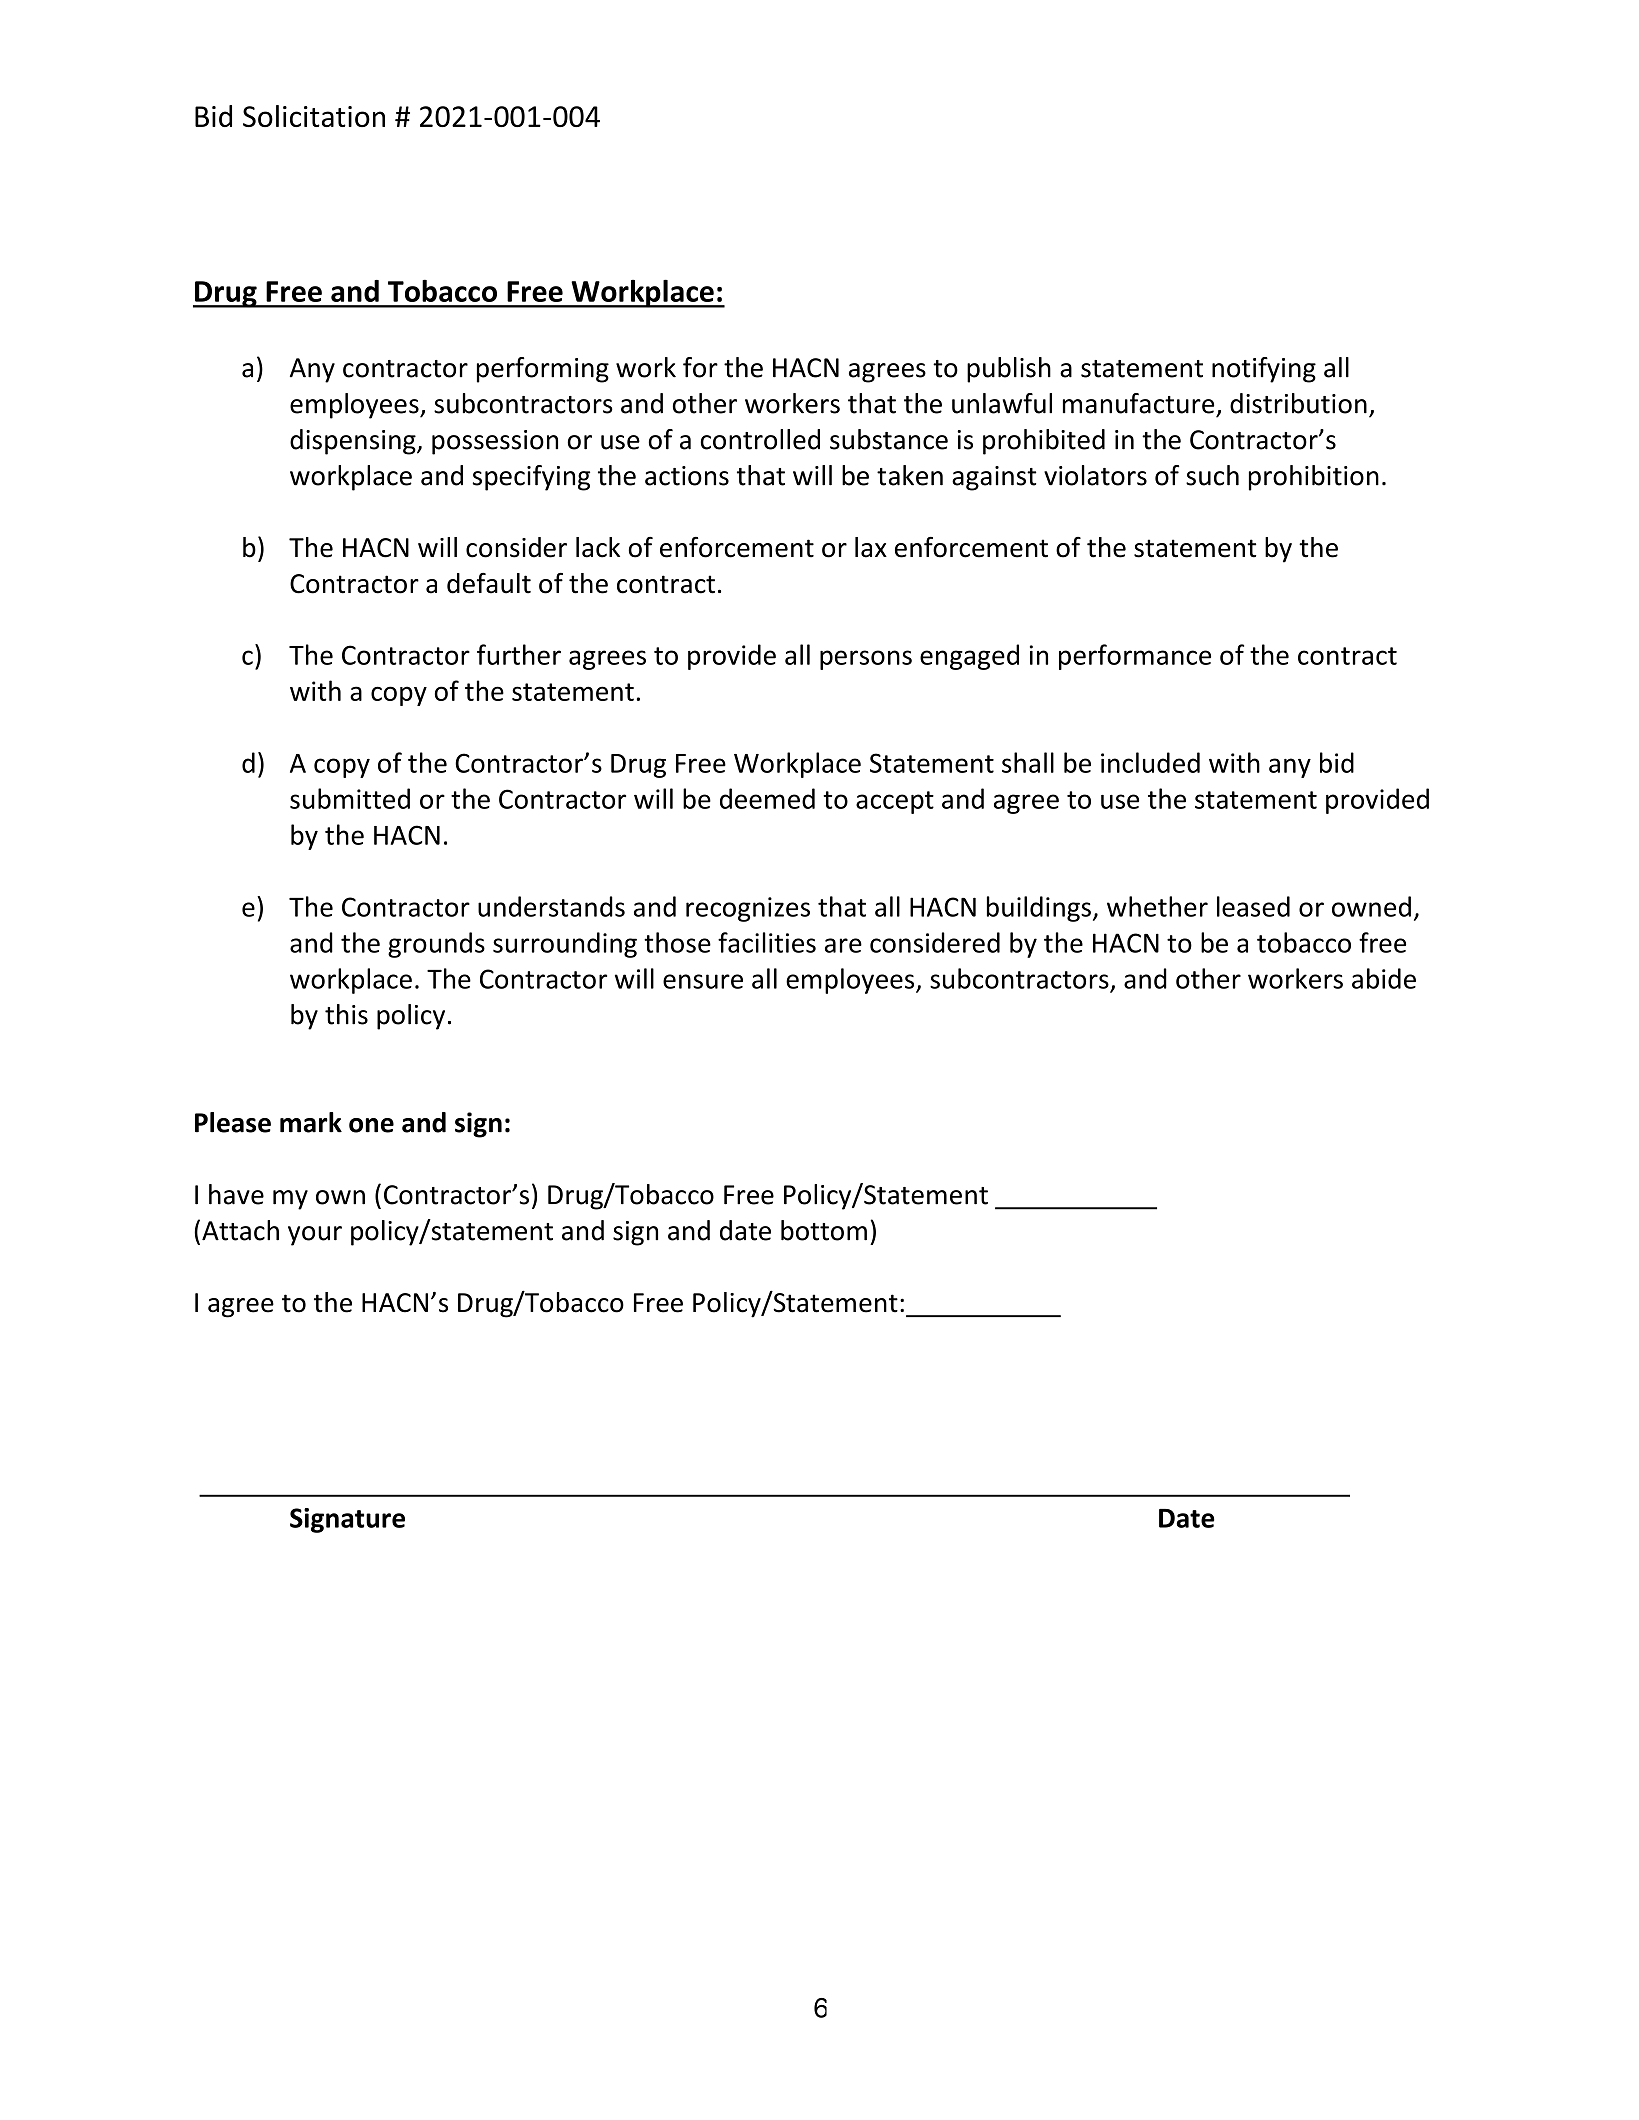 Image resolution: width=1639 pixels, height=2120 pixels. Describe the element at coordinates (1009, 370) in the screenshot. I see `publish` at that location.
